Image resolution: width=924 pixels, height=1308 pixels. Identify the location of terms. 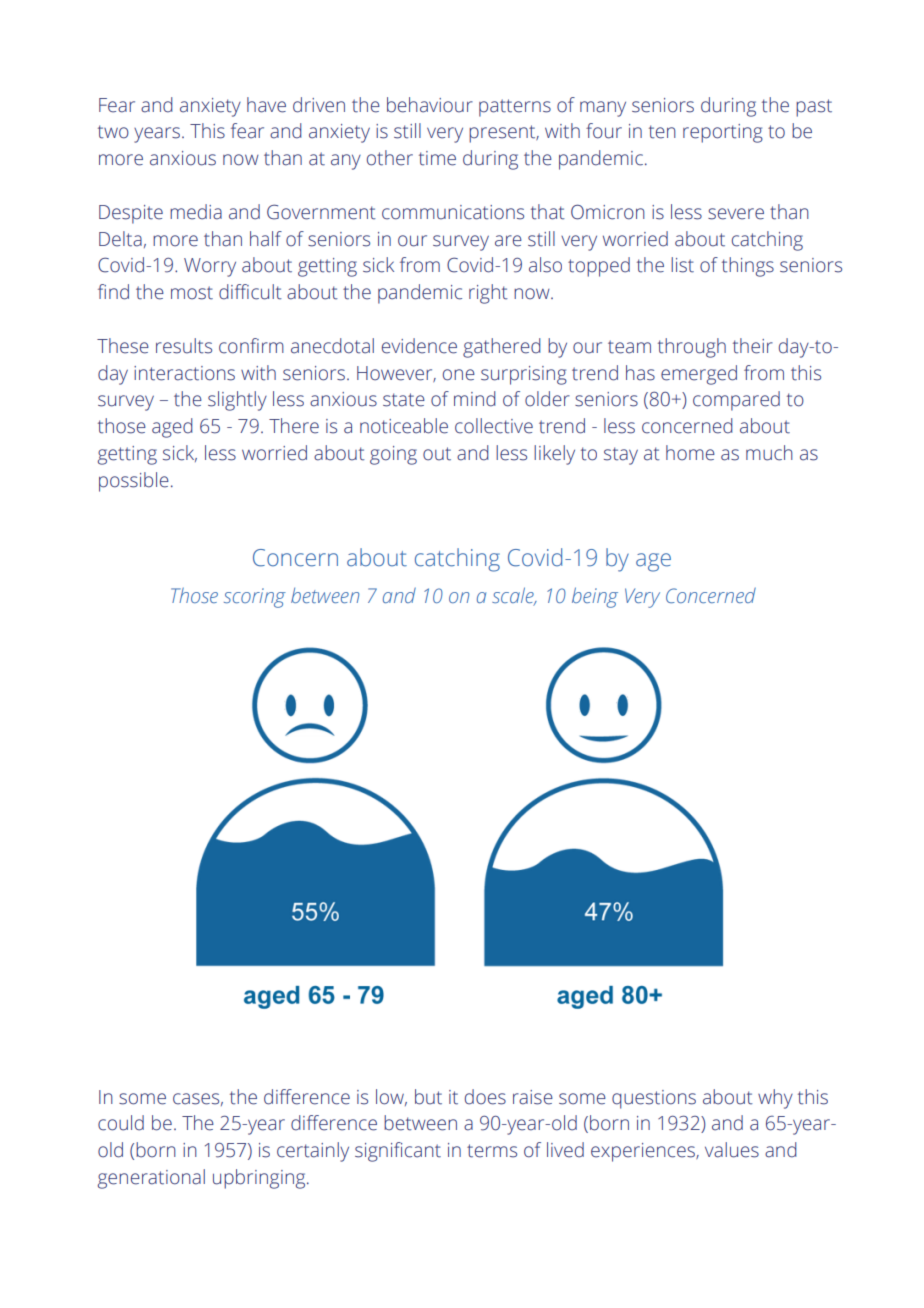
(492, 1151).
